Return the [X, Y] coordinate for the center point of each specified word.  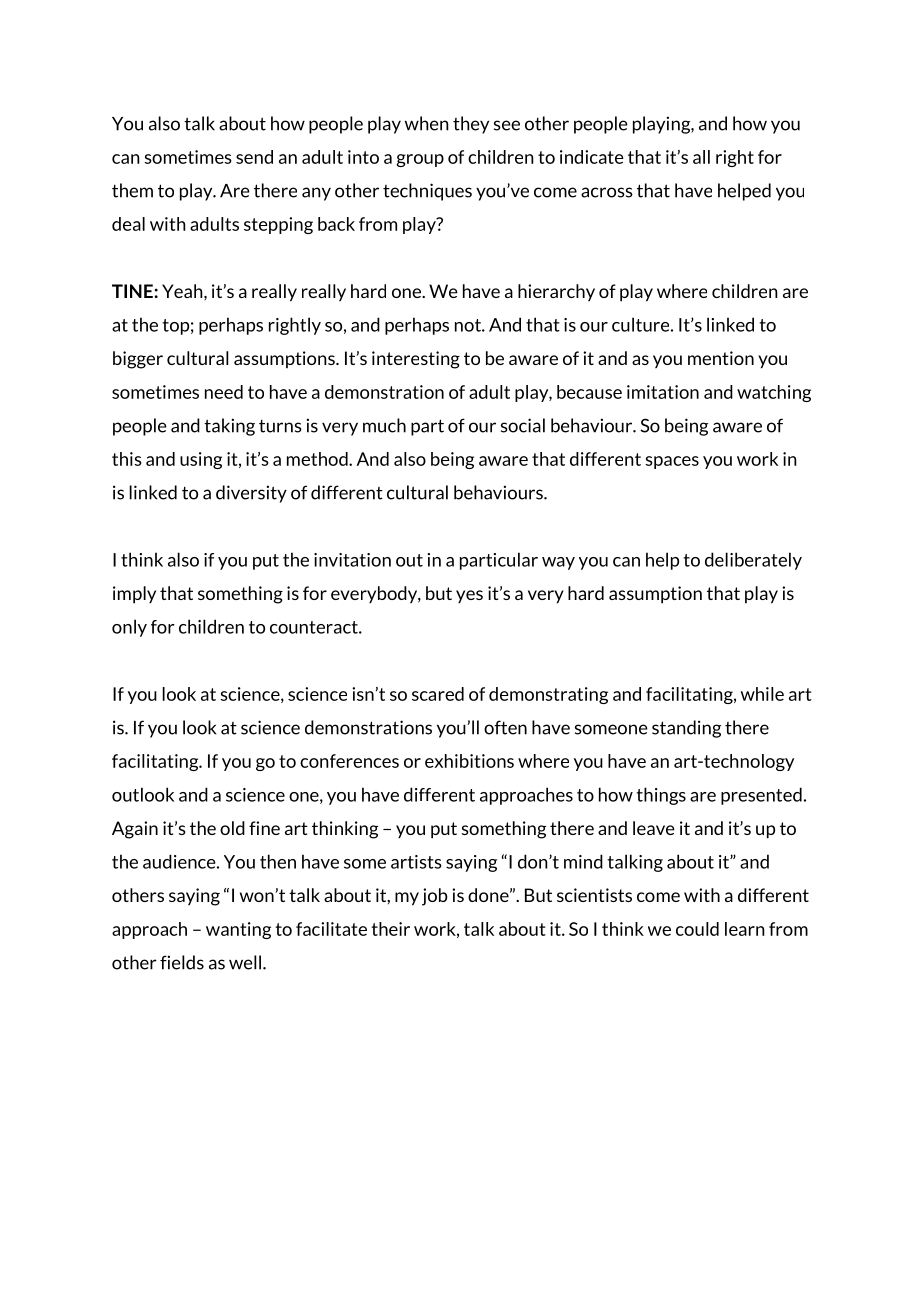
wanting [238, 930]
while [762, 694]
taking [229, 427]
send [254, 157]
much [384, 425]
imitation [663, 392]
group [420, 160]
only [129, 628]
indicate [592, 157]
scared [438, 694]
